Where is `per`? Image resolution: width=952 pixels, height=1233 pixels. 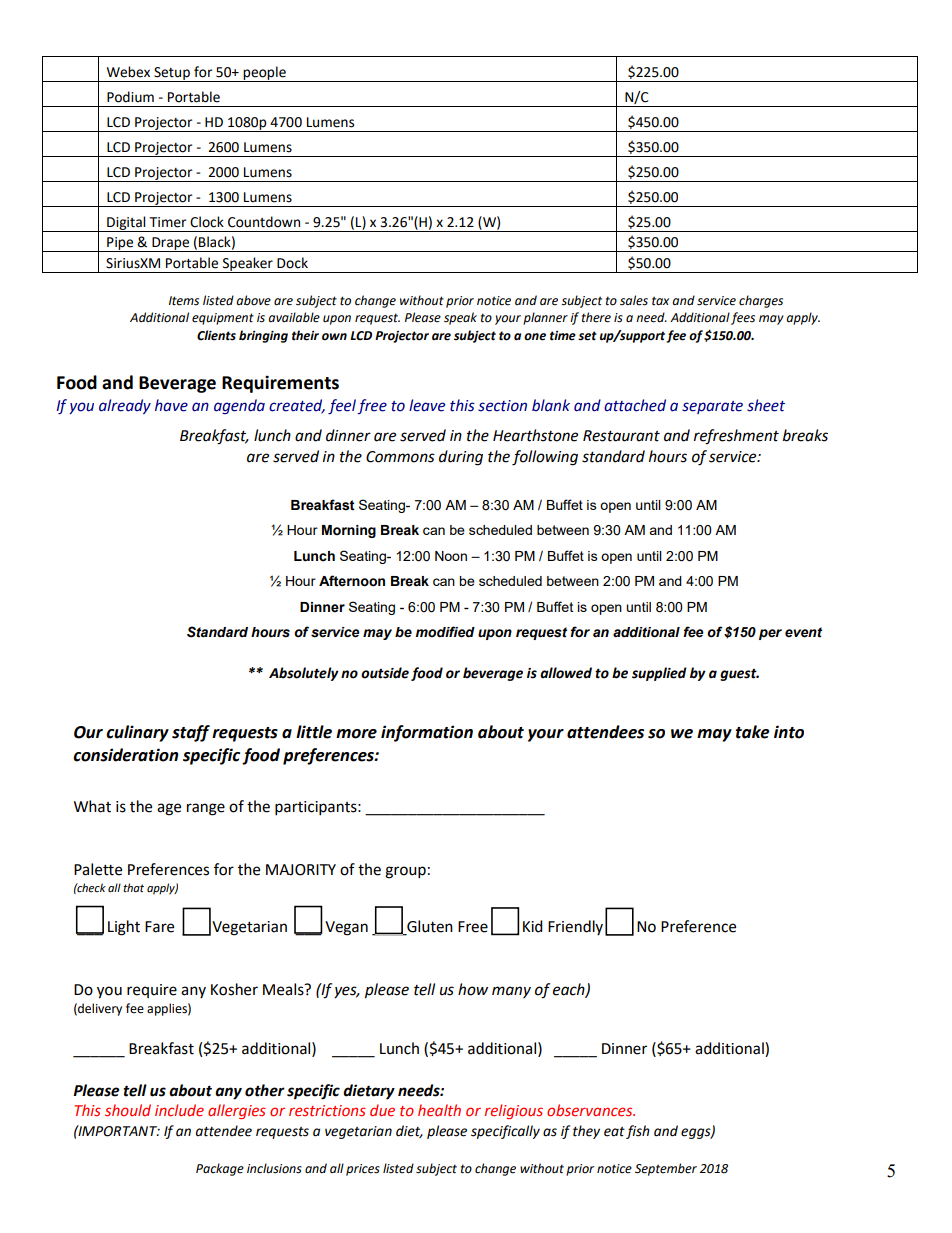
per is located at coordinates (770, 634).
